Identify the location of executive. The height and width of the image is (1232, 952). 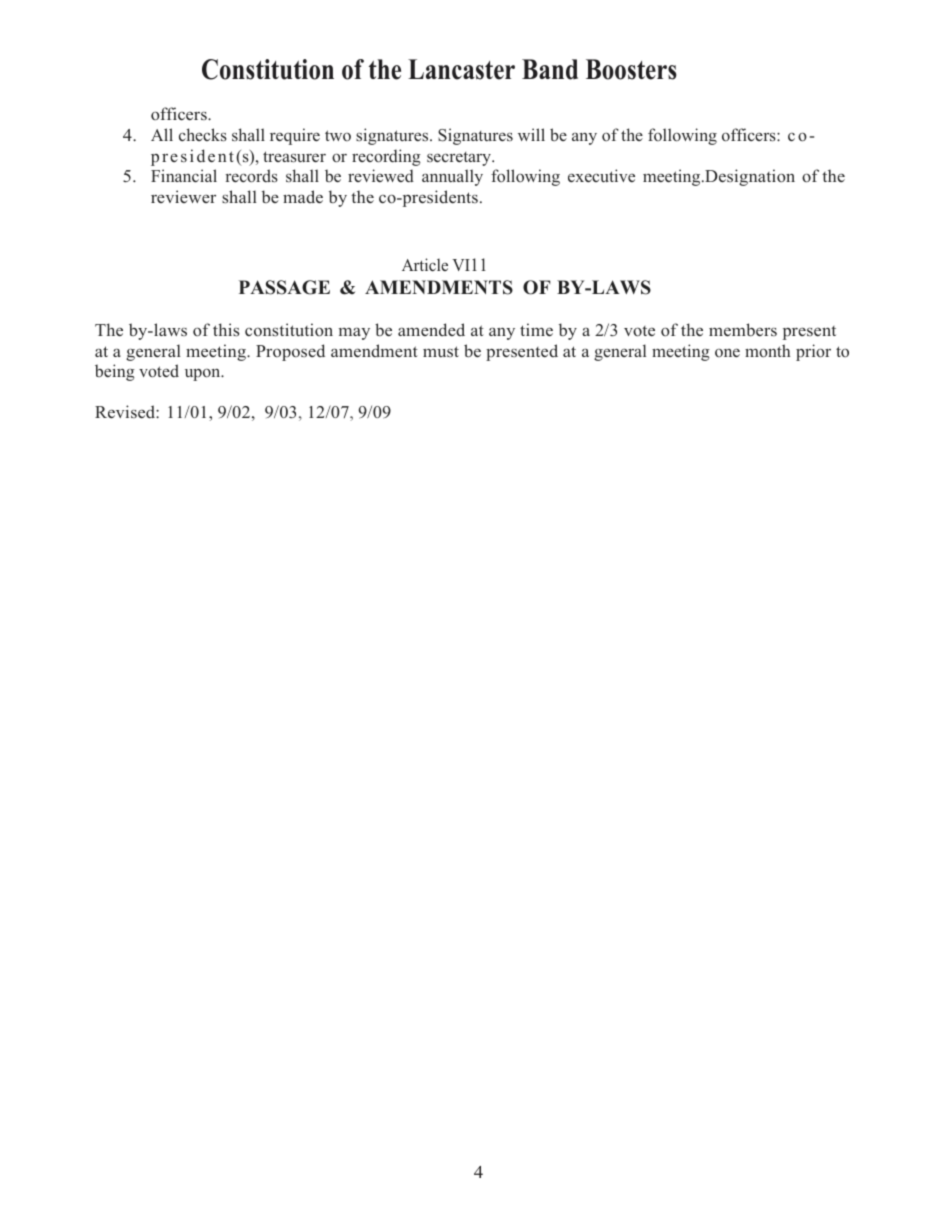
(601, 175).
